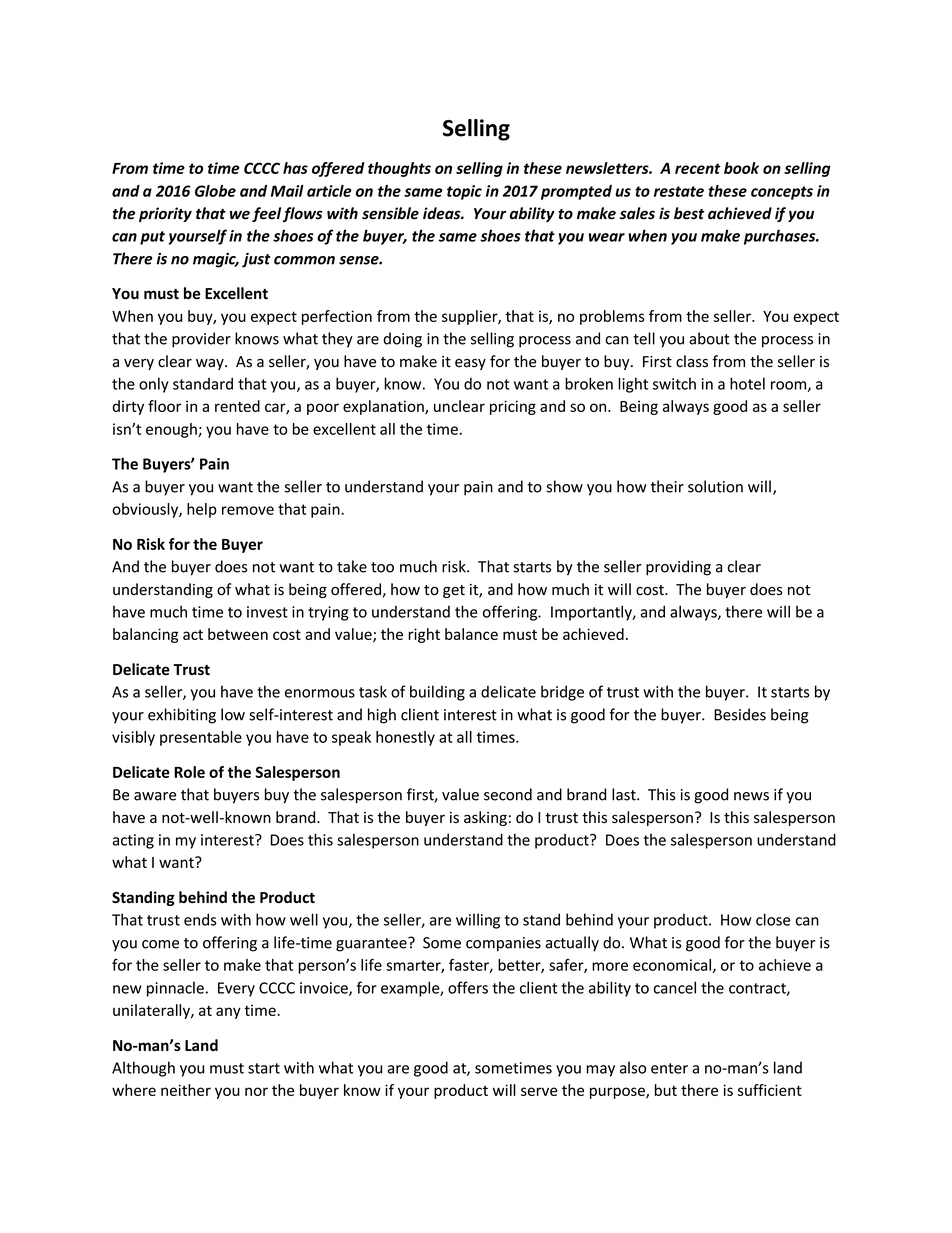  What do you see at coordinates (215, 191) in the image?
I see `Globe` at bounding box center [215, 191].
